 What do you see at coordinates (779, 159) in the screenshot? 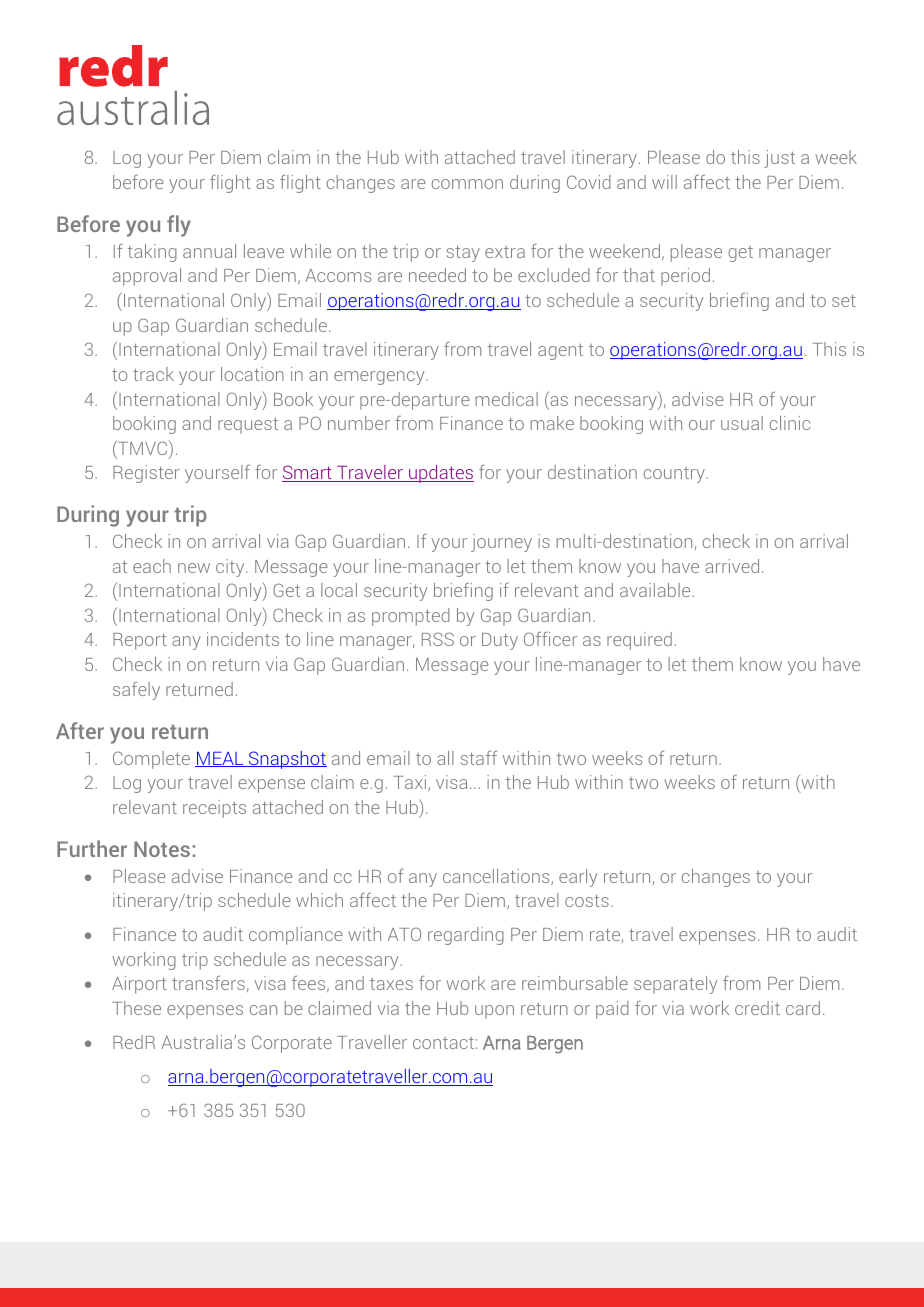
I see `just` at bounding box center [779, 159].
